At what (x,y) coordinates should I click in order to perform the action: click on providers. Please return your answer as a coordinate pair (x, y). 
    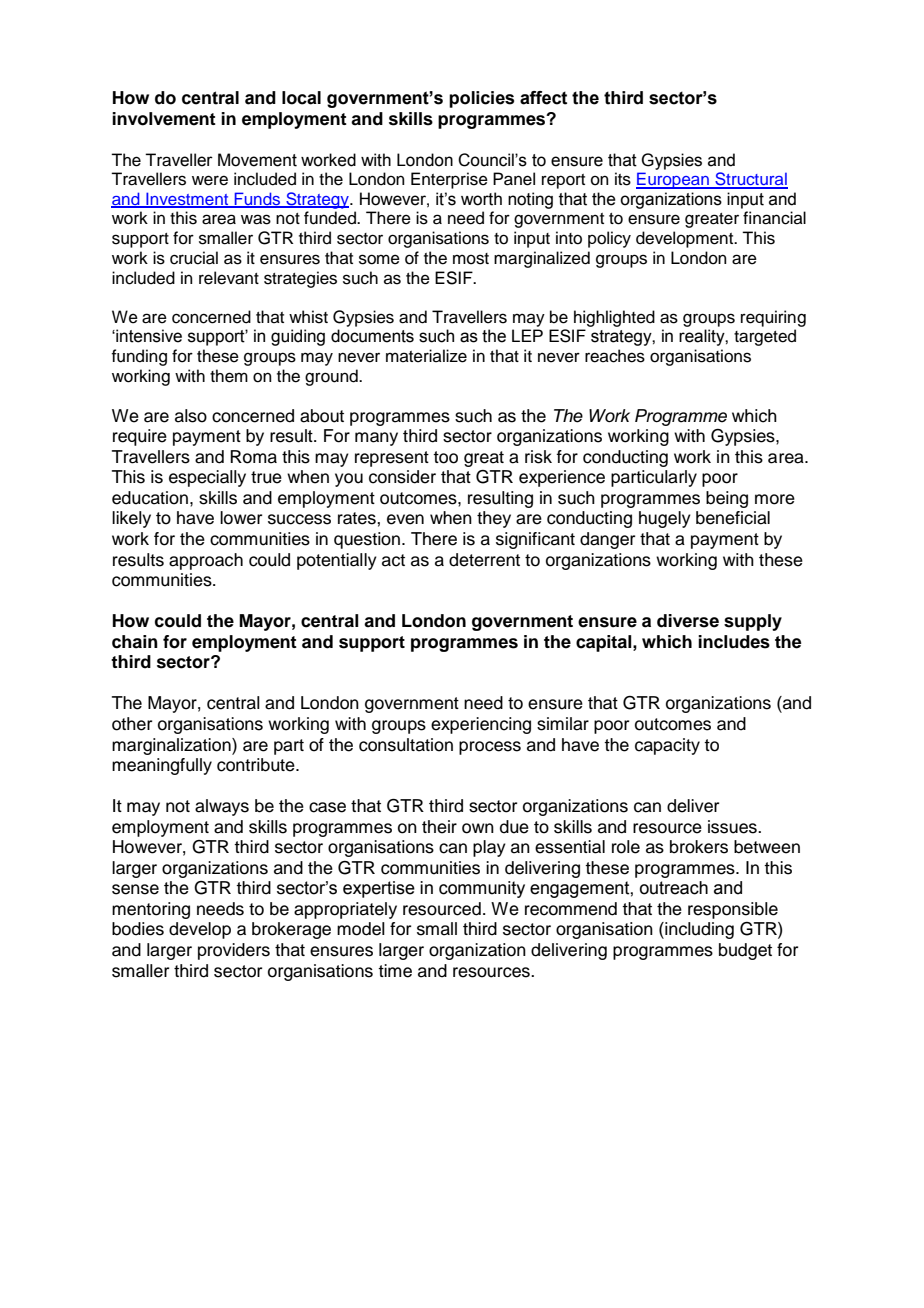
    Looking at the image, I should click on (234, 951).
